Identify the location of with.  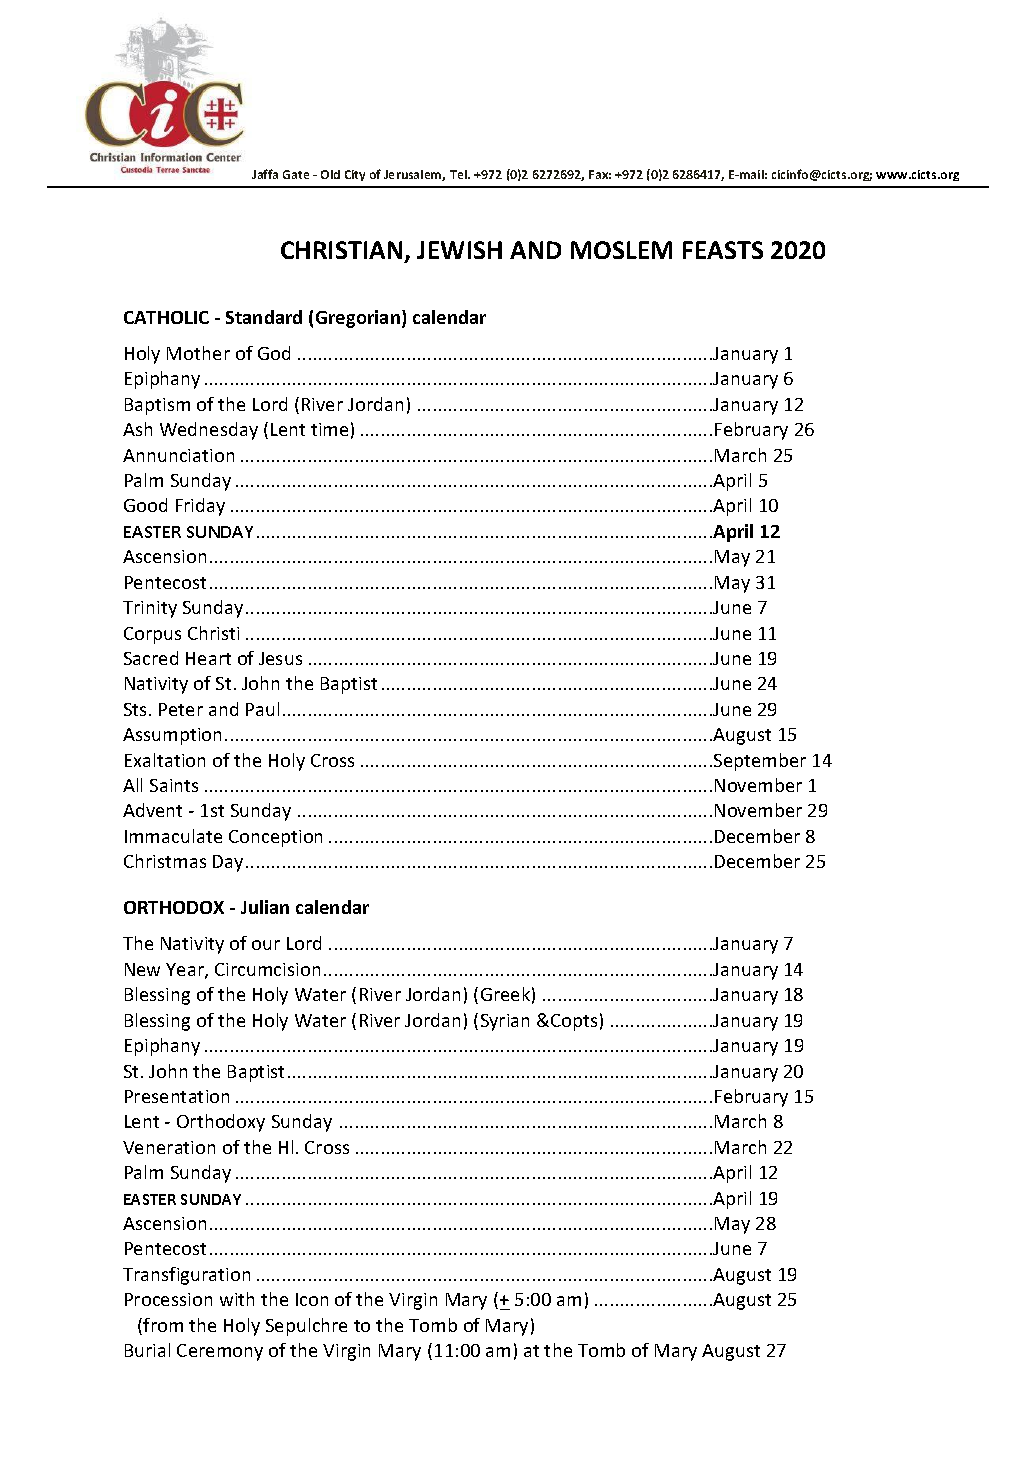
(237, 1299).
